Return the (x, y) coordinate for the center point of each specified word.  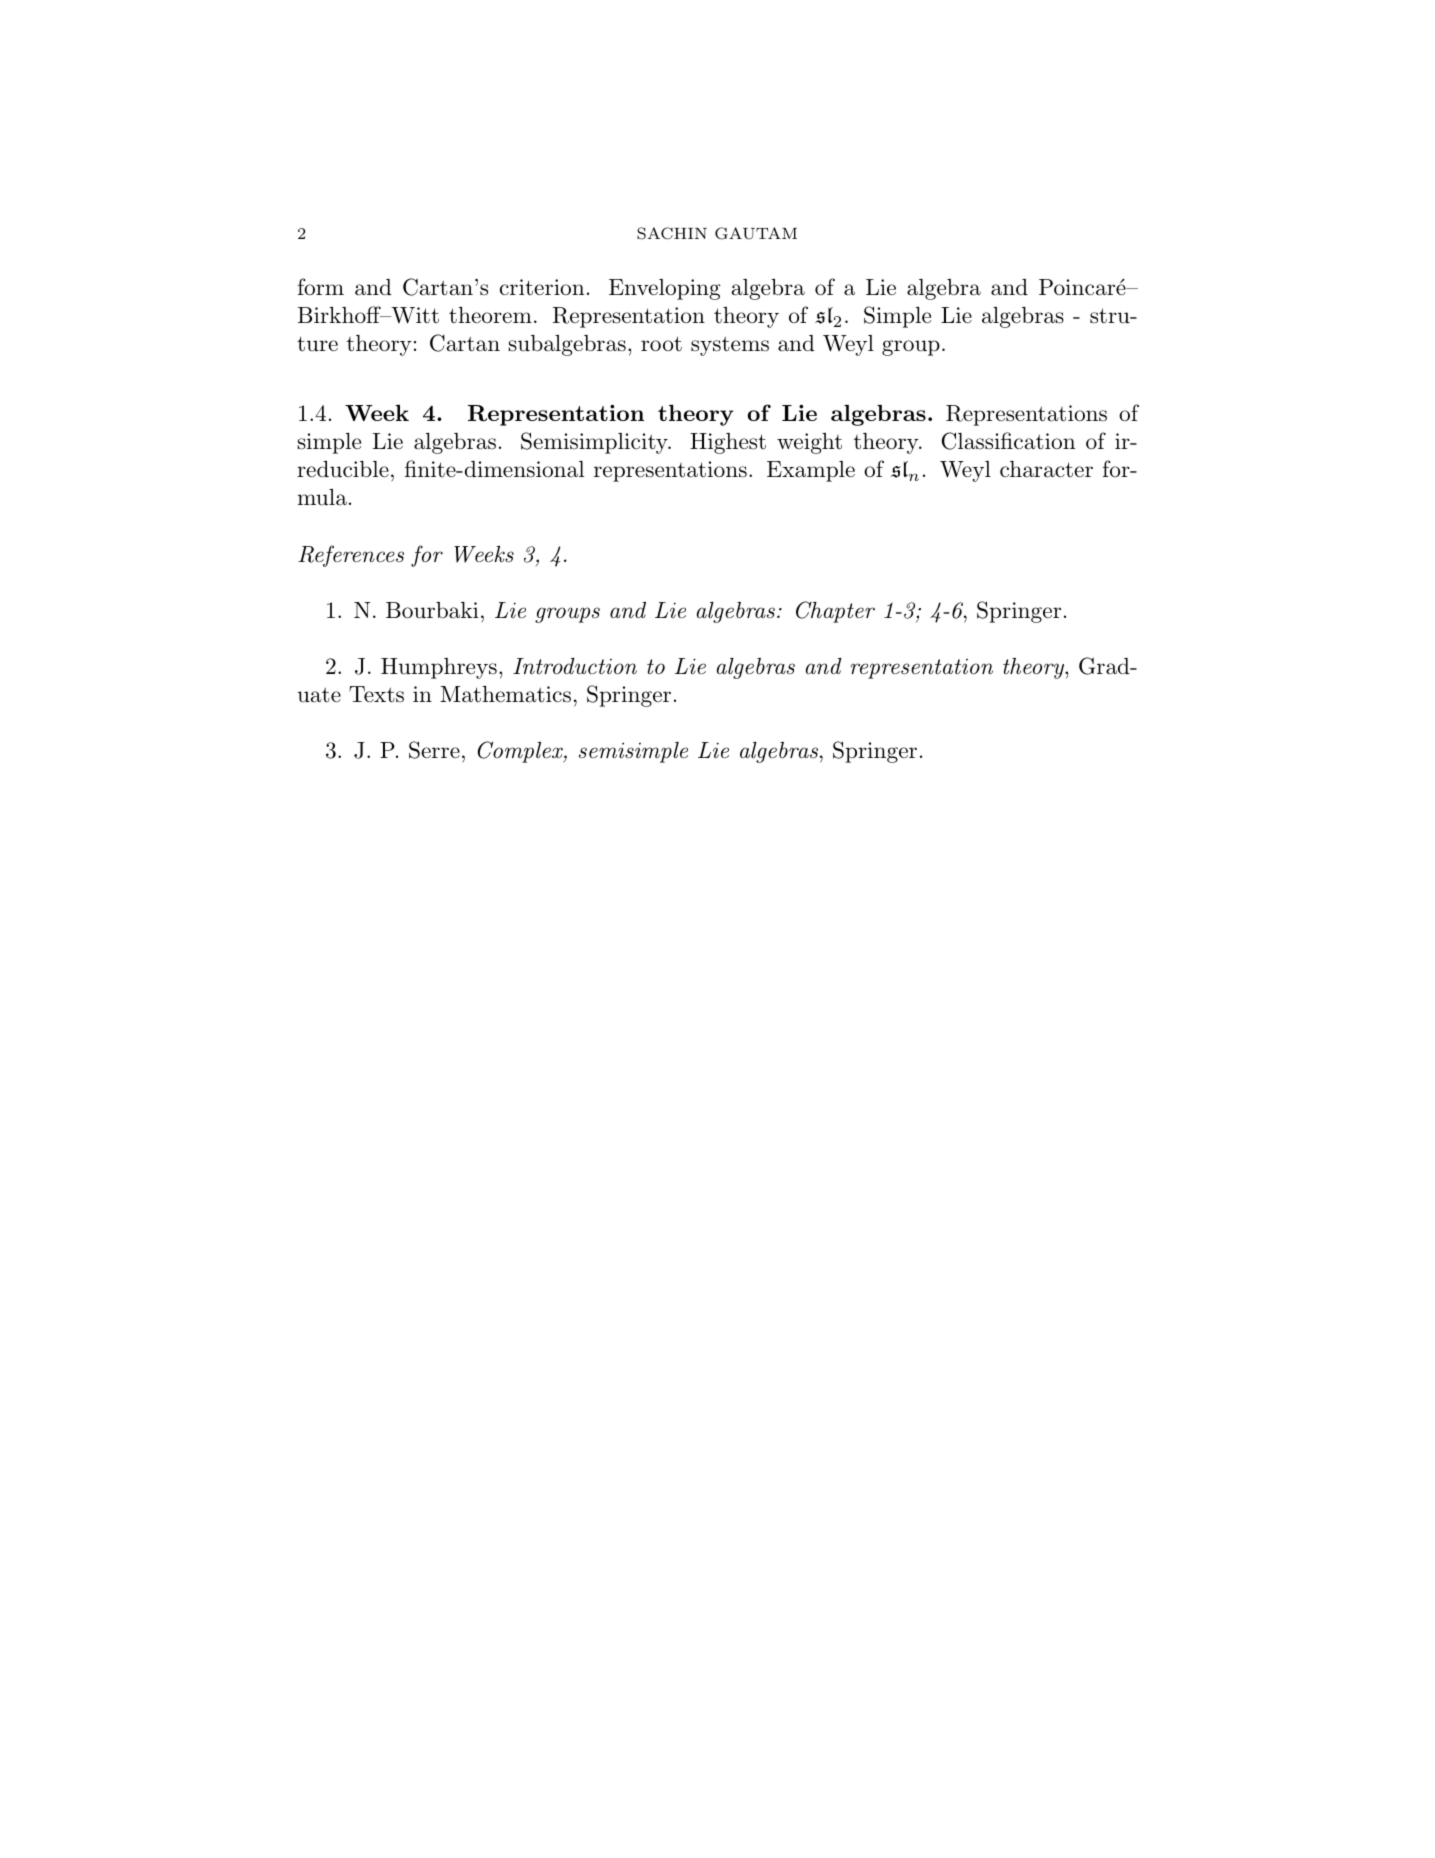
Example (811, 471)
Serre (434, 750)
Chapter (835, 612)
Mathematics (505, 694)
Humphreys (439, 668)
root (661, 344)
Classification (1008, 441)
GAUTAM (756, 233)
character (1046, 469)
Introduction (575, 666)
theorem (490, 315)
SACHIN (672, 233)
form (321, 286)
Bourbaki (432, 610)
